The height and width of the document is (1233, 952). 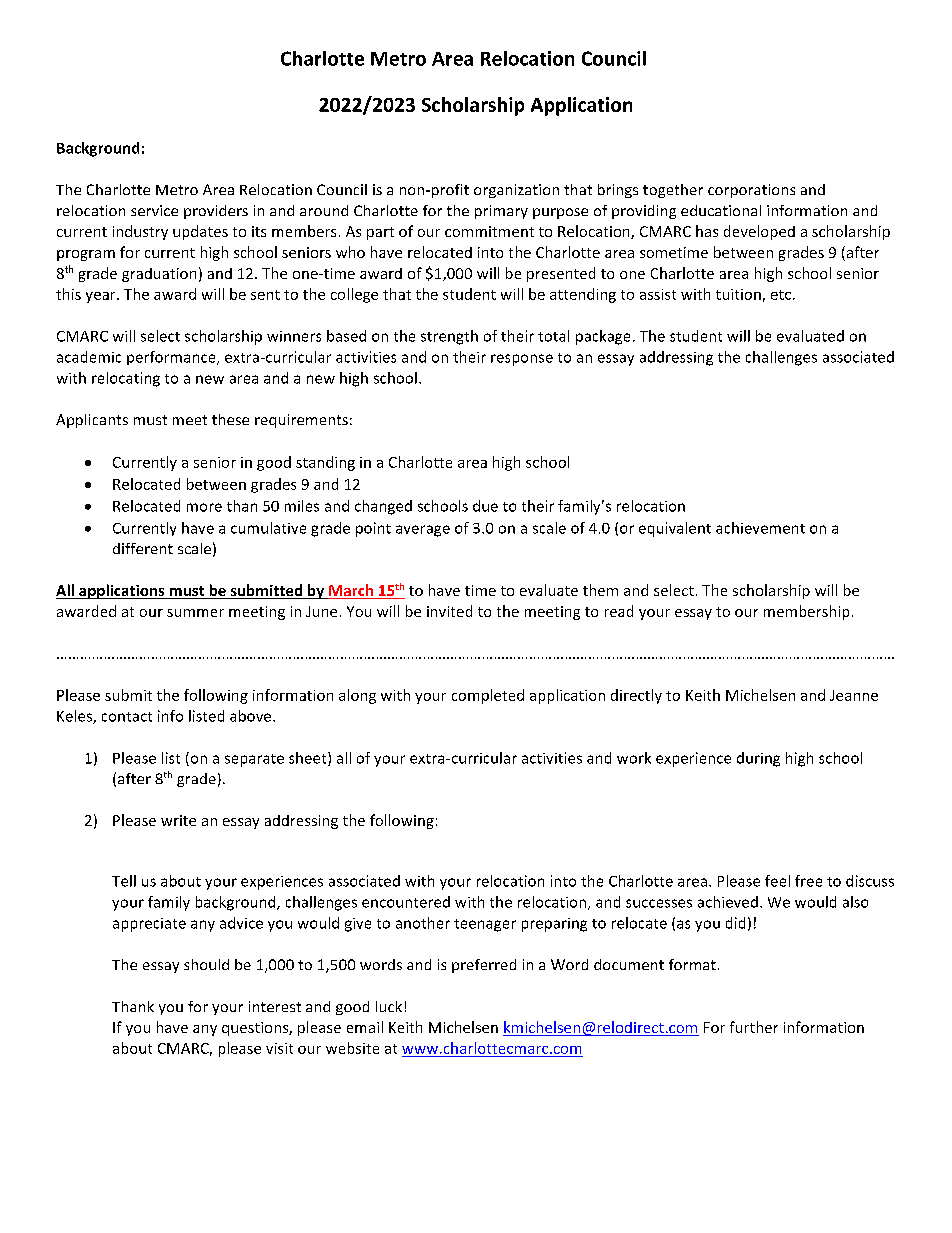 What do you see at coordinates (485, 506) in the document?
I see `due` at bounding box center [485, 506].
